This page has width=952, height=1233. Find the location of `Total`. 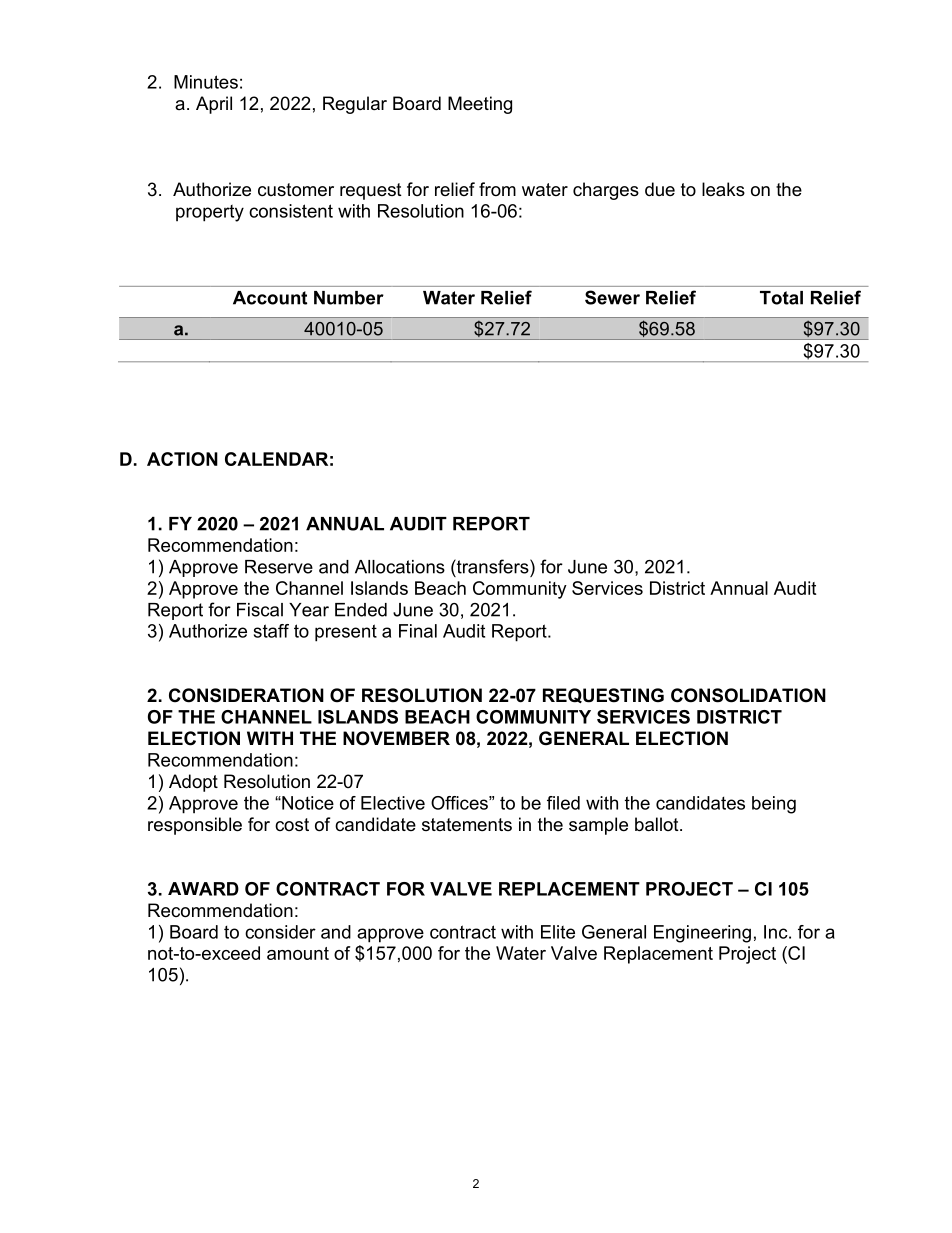

Total is located at coordinates (781, 298).
